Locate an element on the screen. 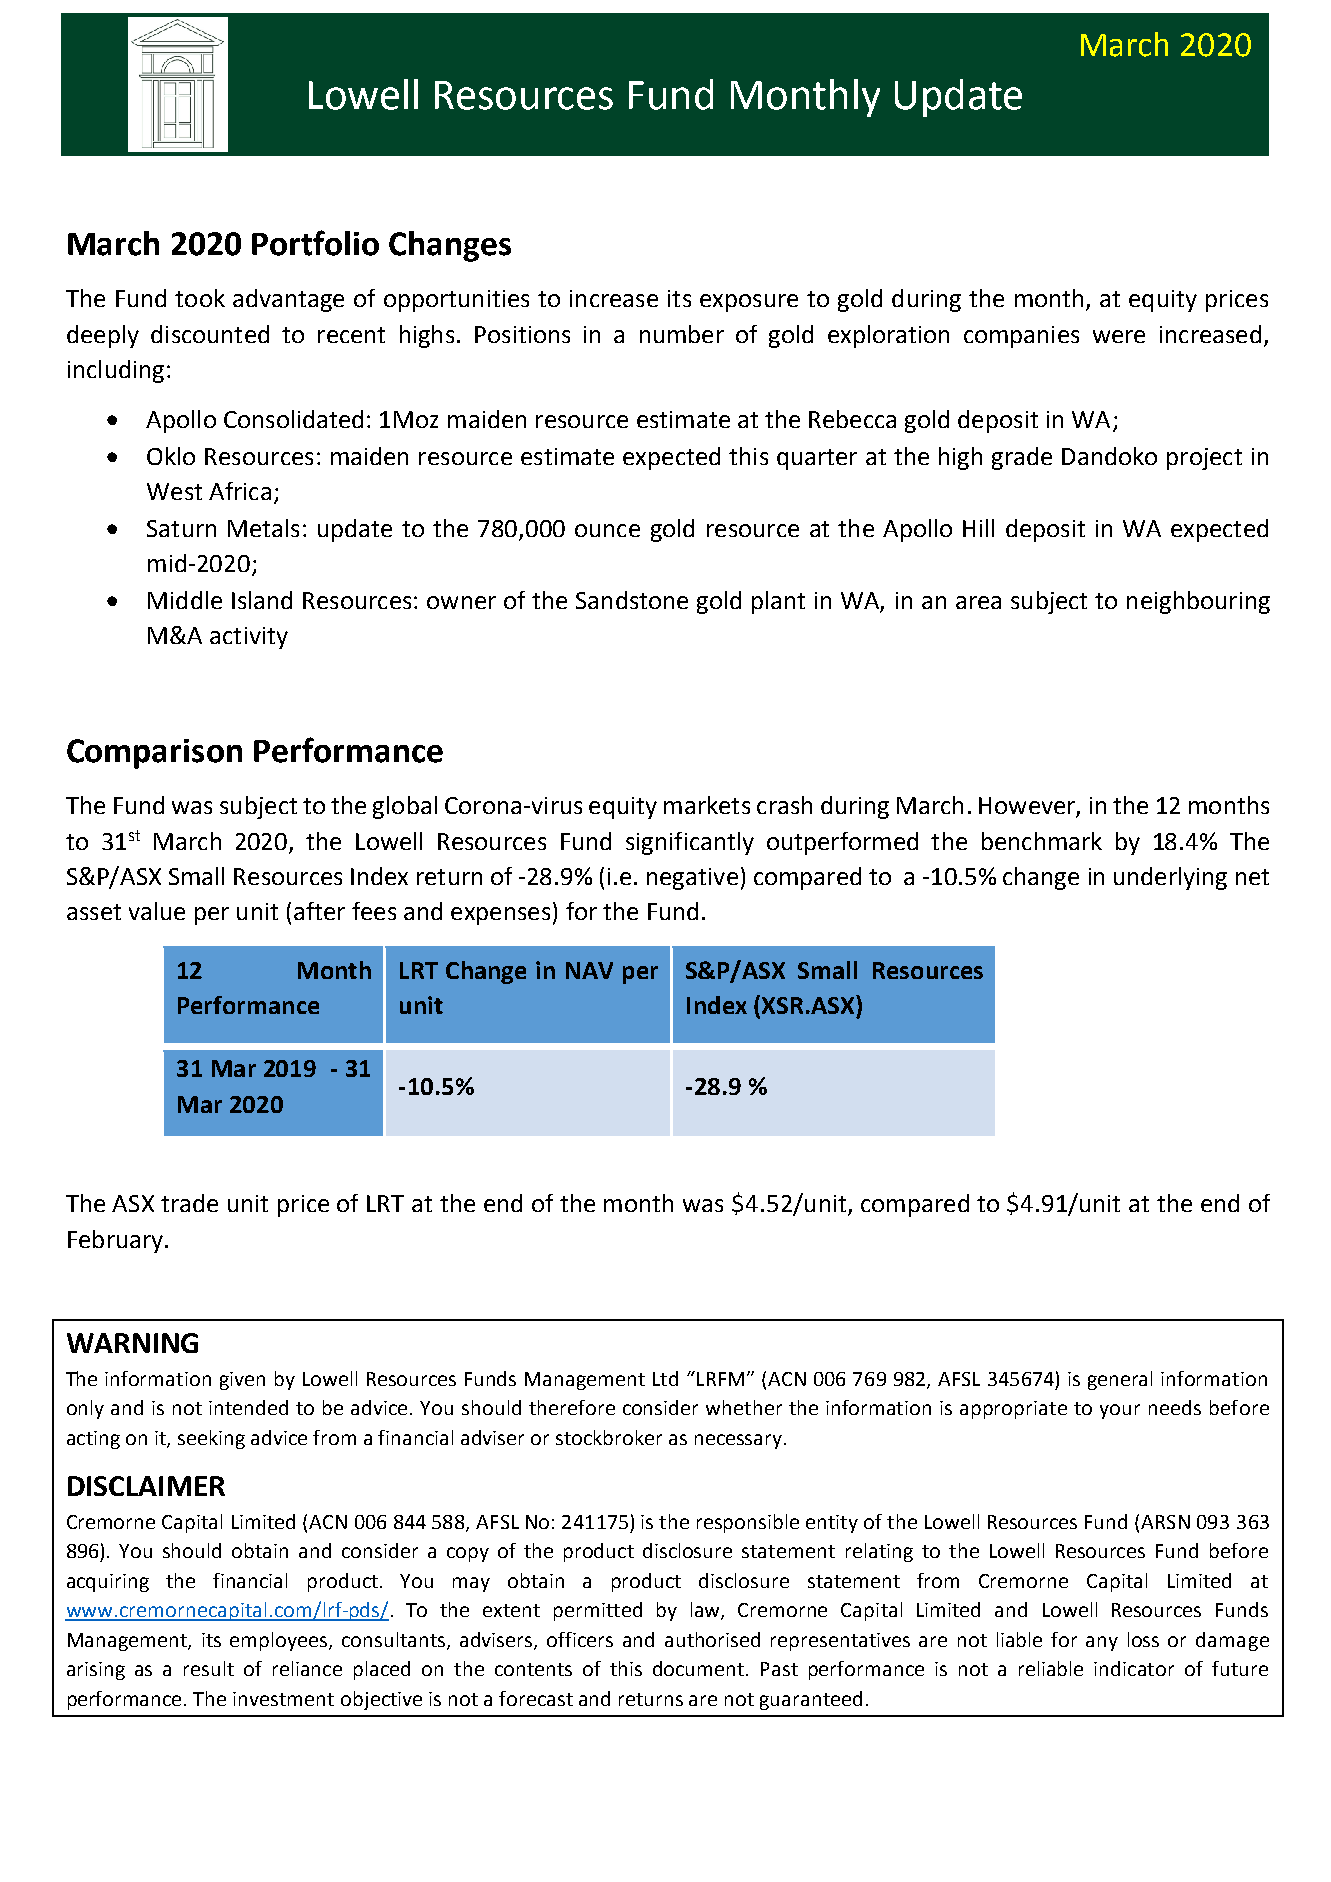  WARNING is located at coordinates (132, 1343).
